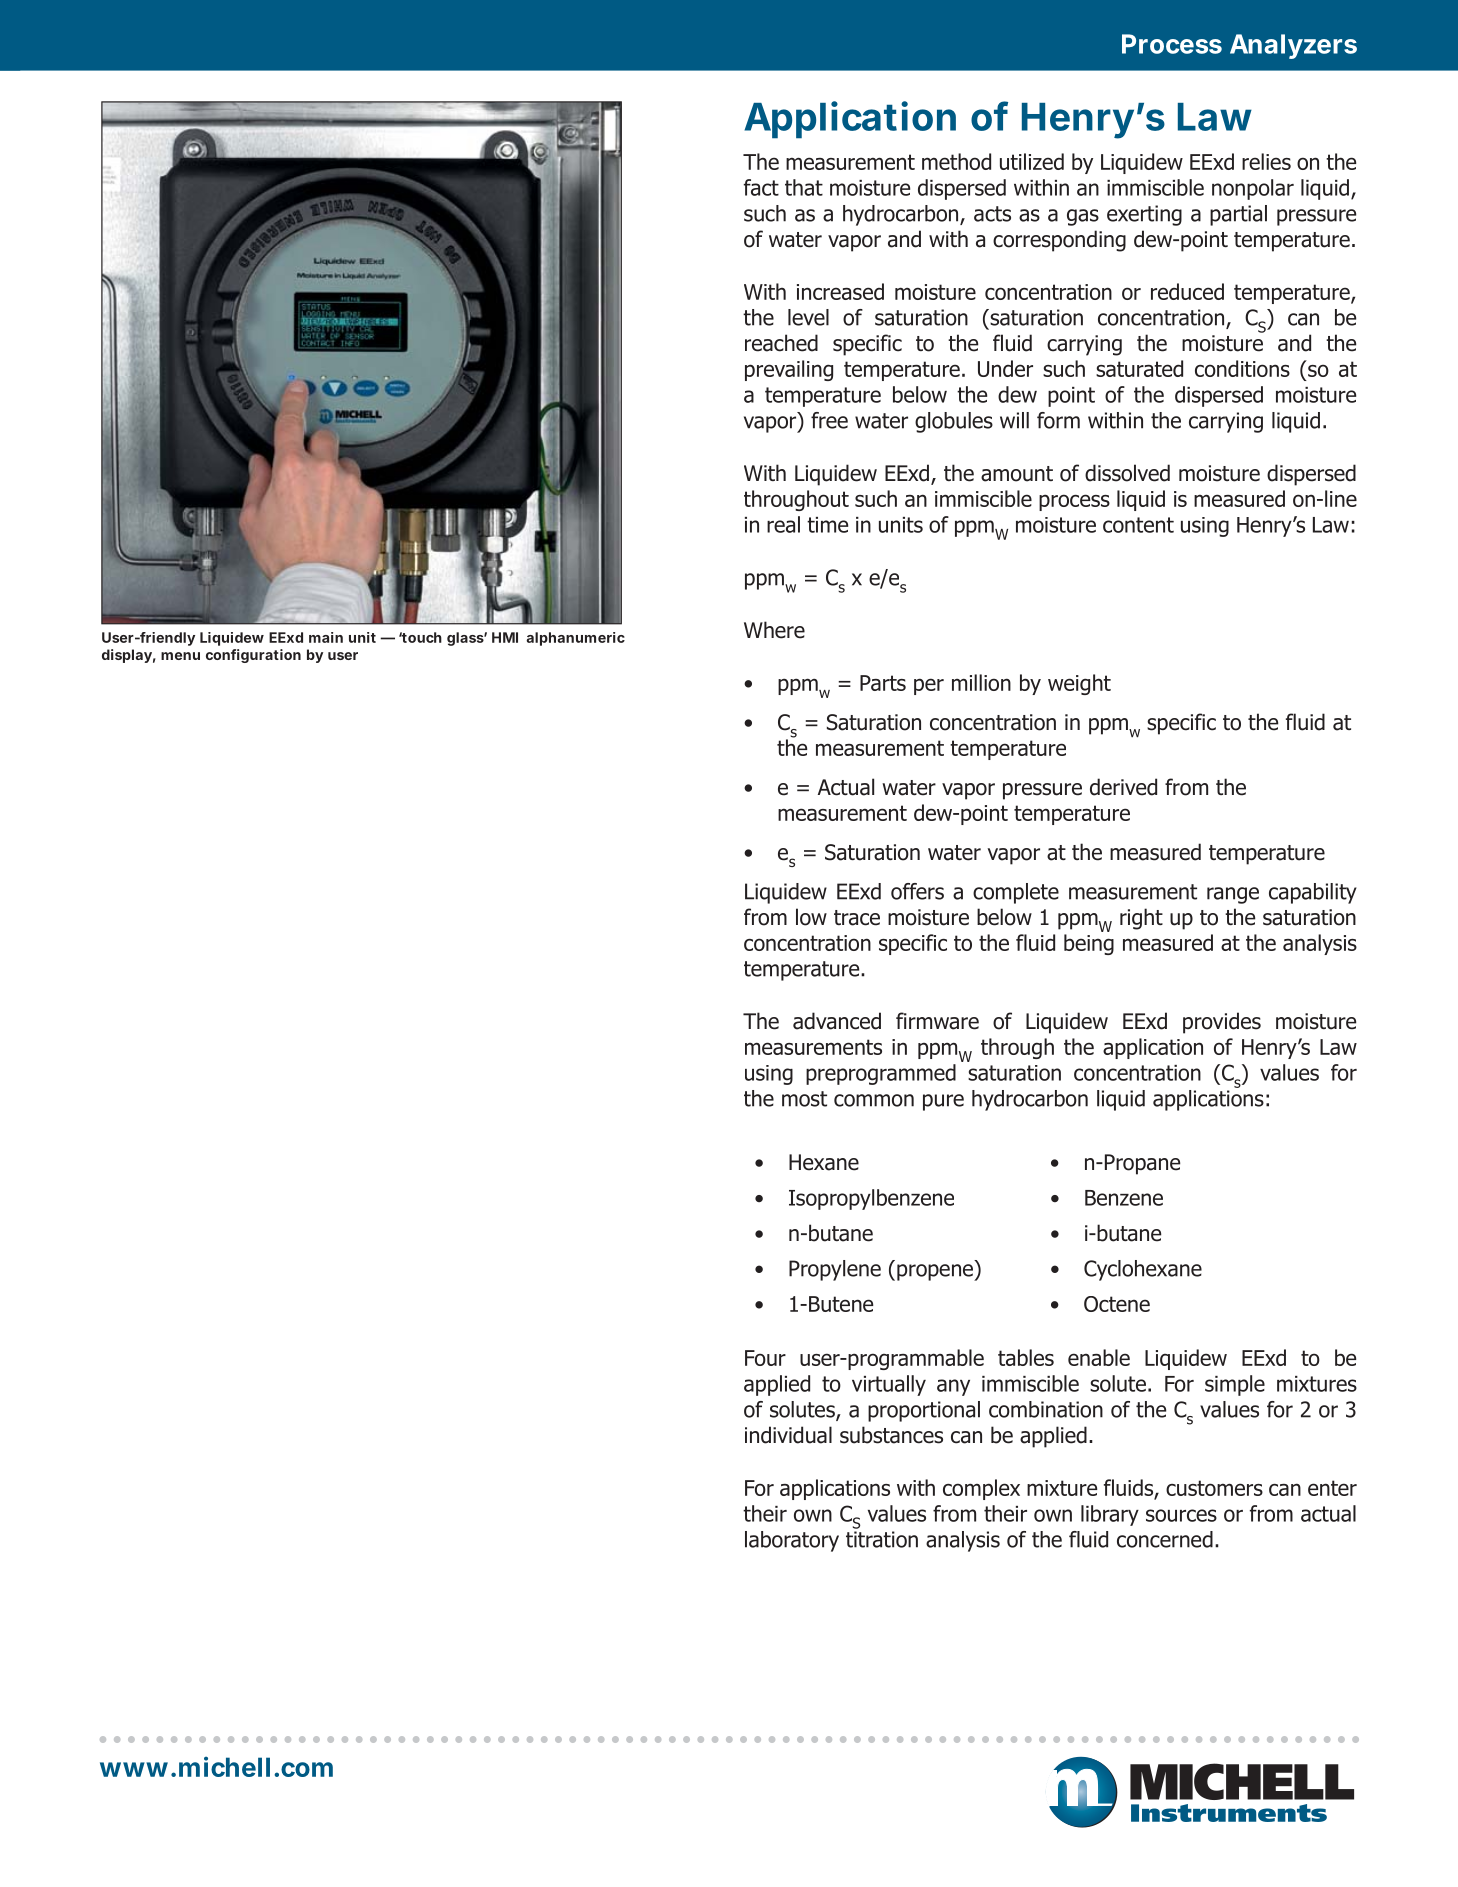 This screenshot has width=1458, height=1887. Describe the element at coordinates (788, 1435) in the screenshot. I see `individual` at that location.
